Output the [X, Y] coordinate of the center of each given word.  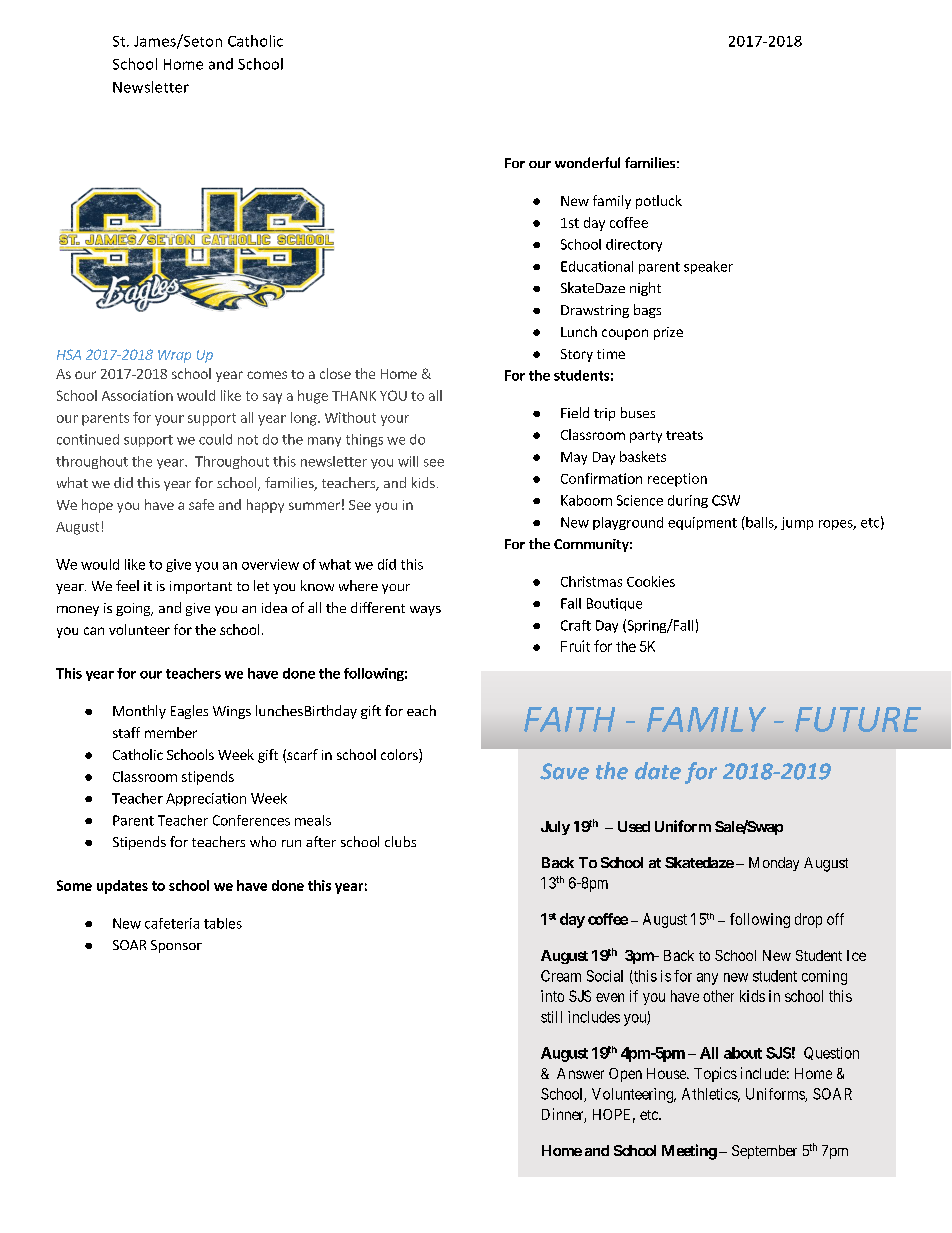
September [764, 1152]
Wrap [174, 356]
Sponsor [176, 946]
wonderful [587, 162]
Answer [580, 1073]
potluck [659, 202]
